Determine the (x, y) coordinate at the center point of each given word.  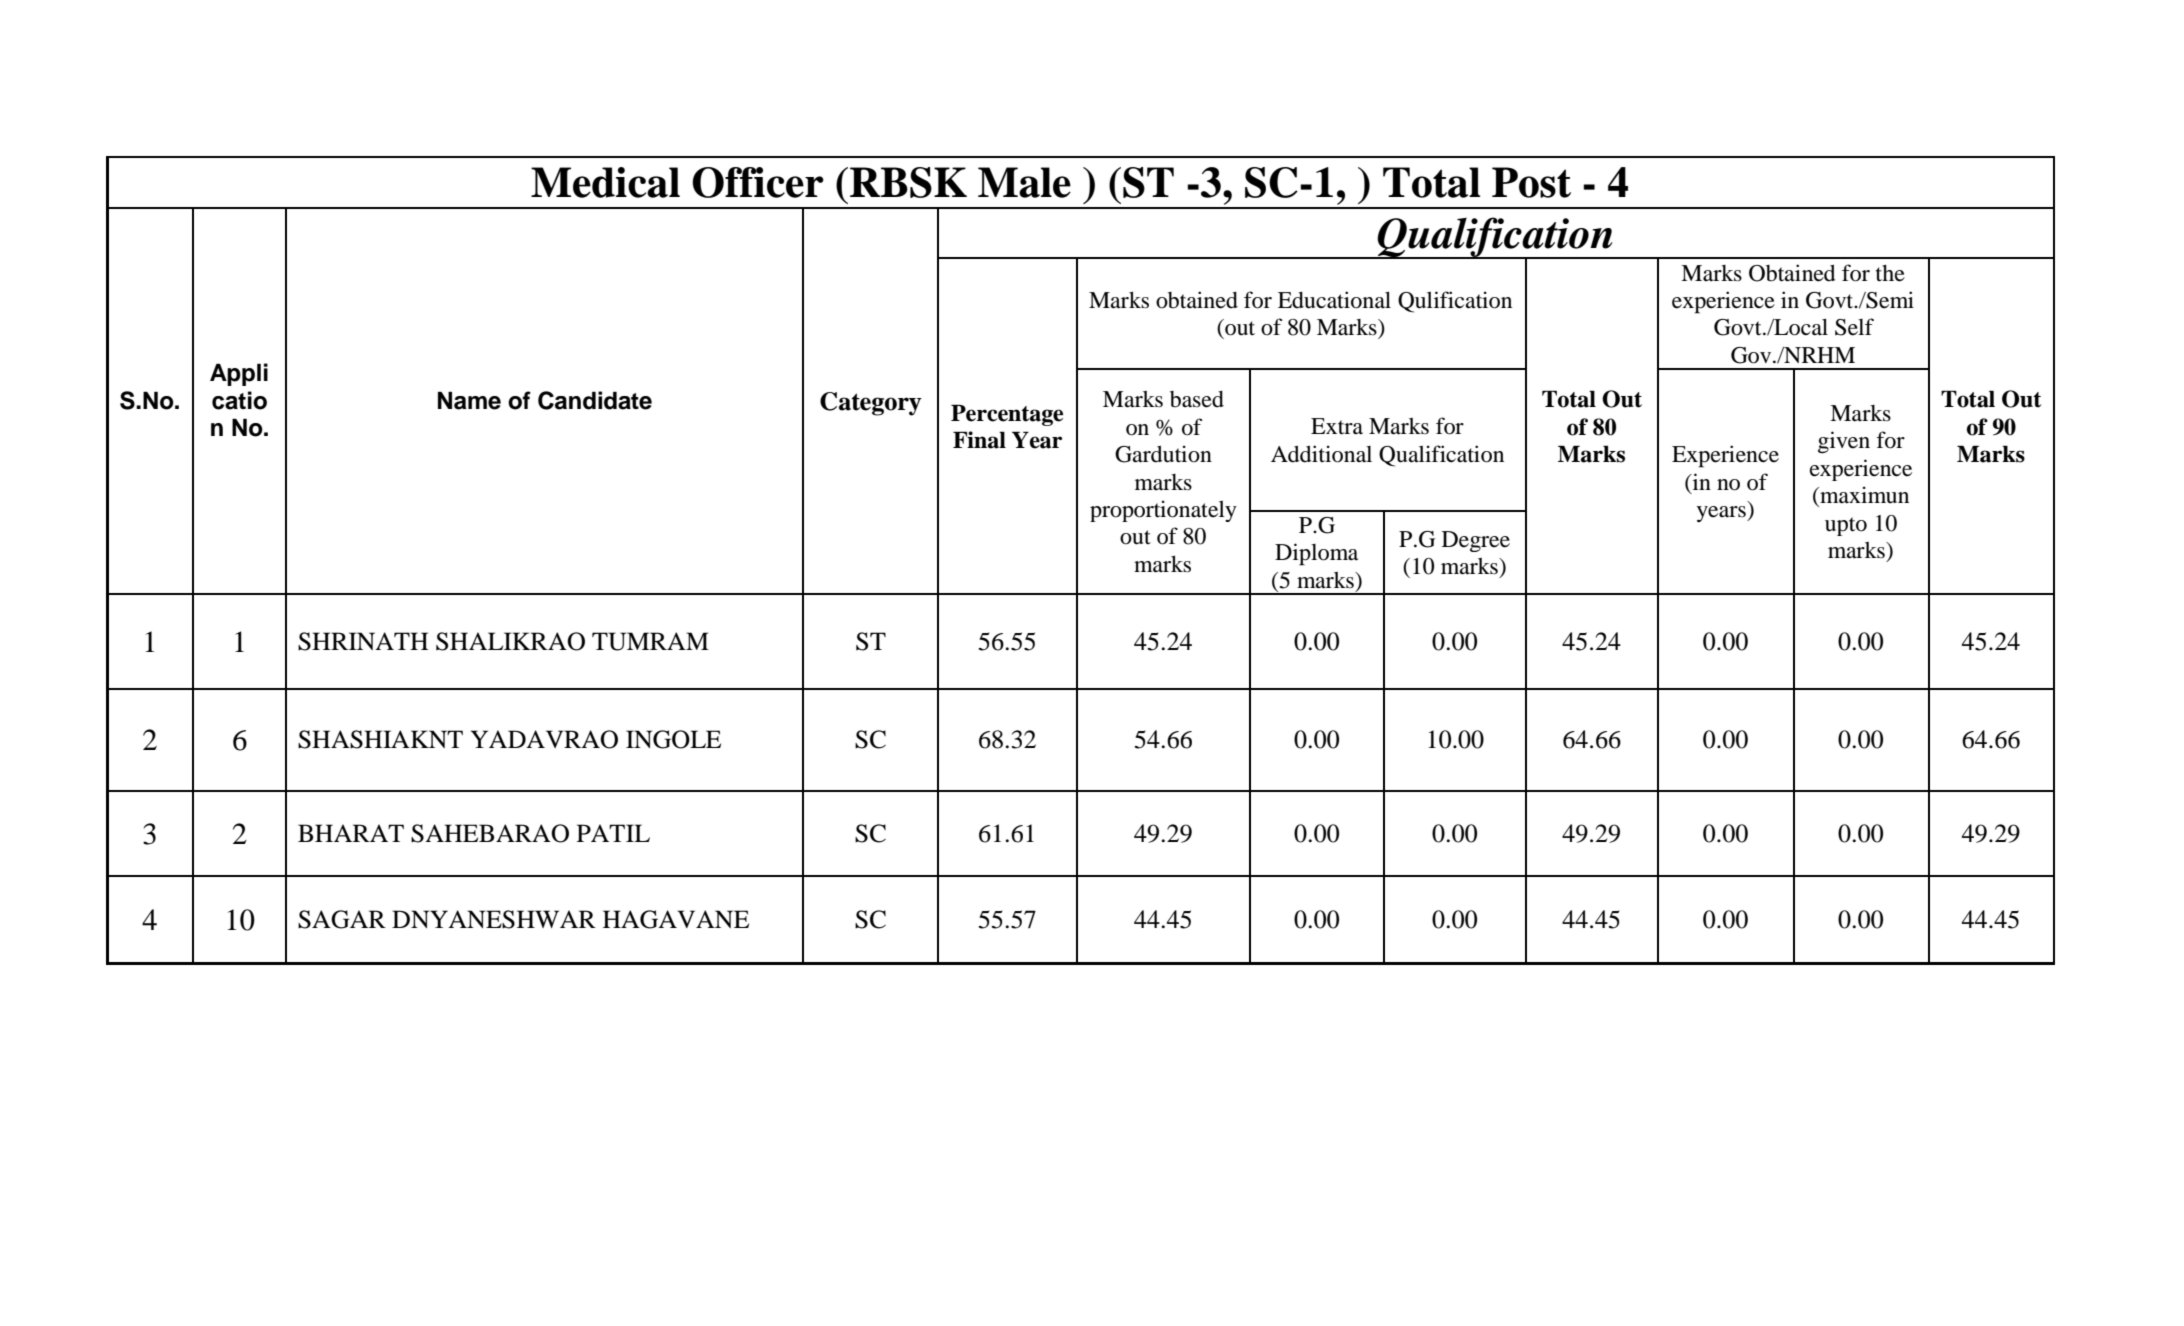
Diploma (1316, 554)
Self (1854, 327)
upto (1846, 526)
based (1197, 399)
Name (469, 400)
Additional (1321, 454)
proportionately (1163, 511)
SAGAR (342, 919)
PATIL (613, 833)
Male (1024, 182)
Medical (605, 182)
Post (1531, 182)
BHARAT (351, 833)
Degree (1476, 541)
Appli (239, 374)
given (1844, 442)
